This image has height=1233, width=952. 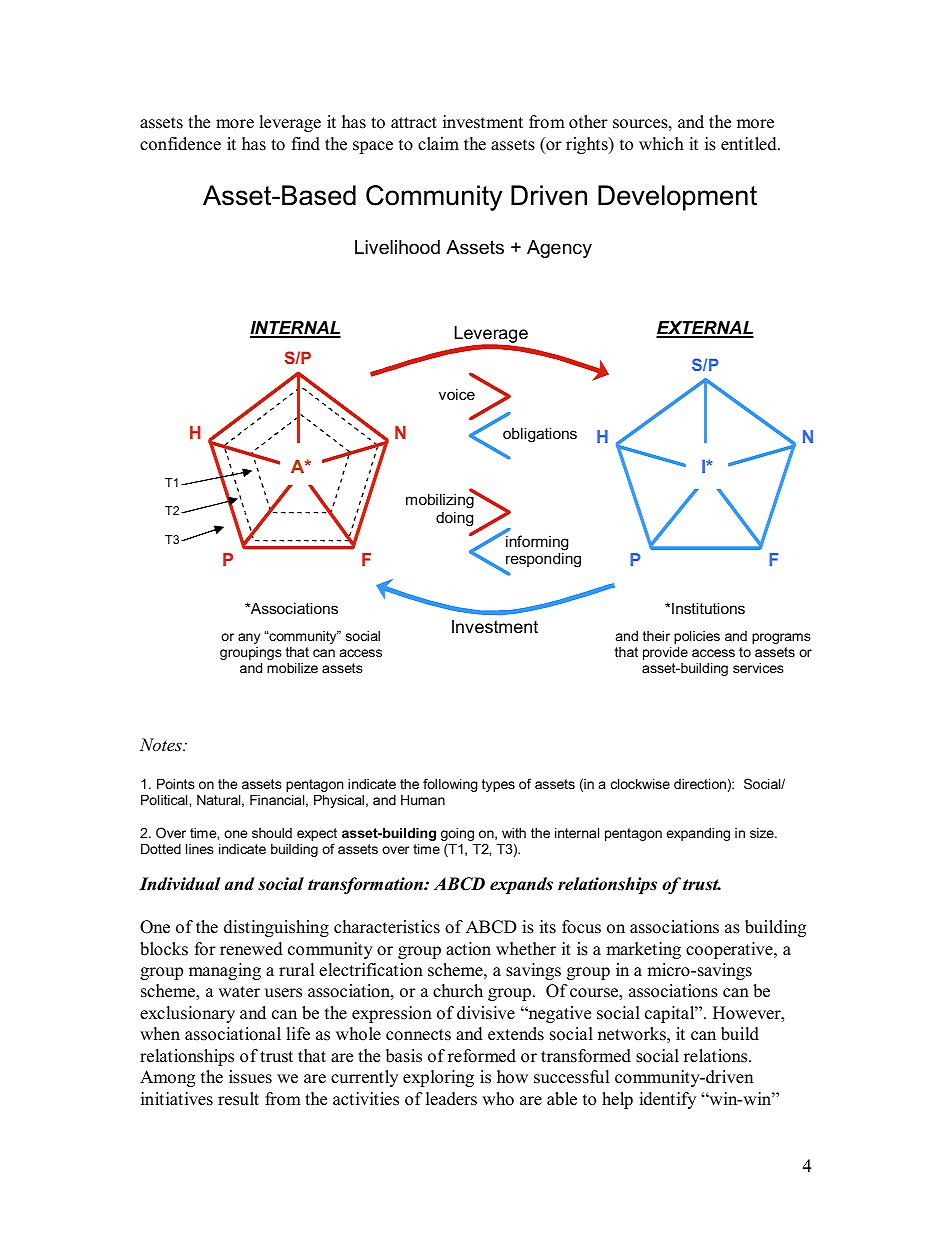 I want to click on issues, so click(x=250, y=1077).
